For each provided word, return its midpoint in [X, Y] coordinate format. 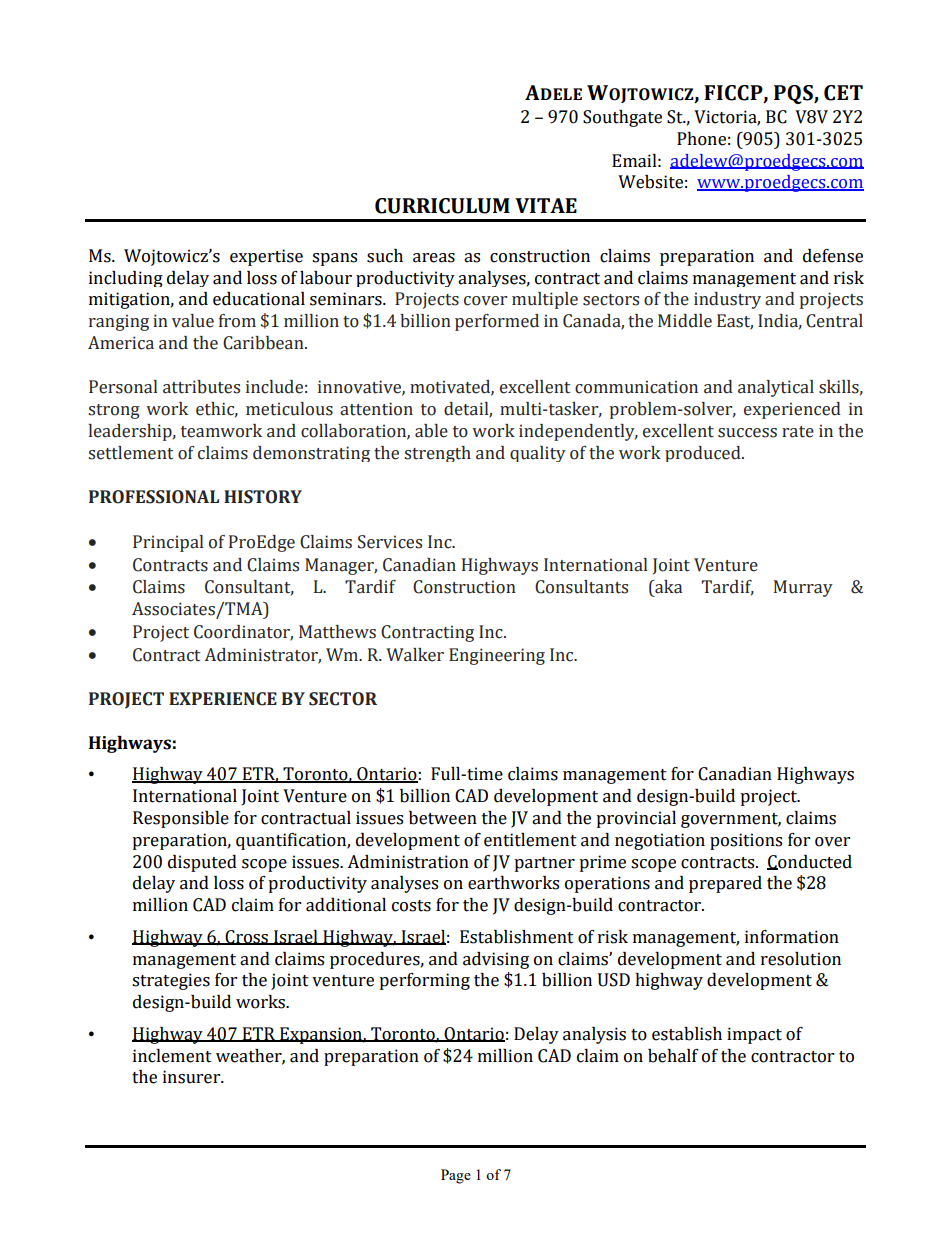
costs [411, 906]
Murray [803, 588]
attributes [201, 387]
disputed [202, 863]
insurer [193, 1077]
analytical [776, 388]
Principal [168, 543]
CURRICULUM [442, 206]
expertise [266, 257]
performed [497, 322]
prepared [725, 884]
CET [843, 93]
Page [456, 1176]
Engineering [497, 656]
